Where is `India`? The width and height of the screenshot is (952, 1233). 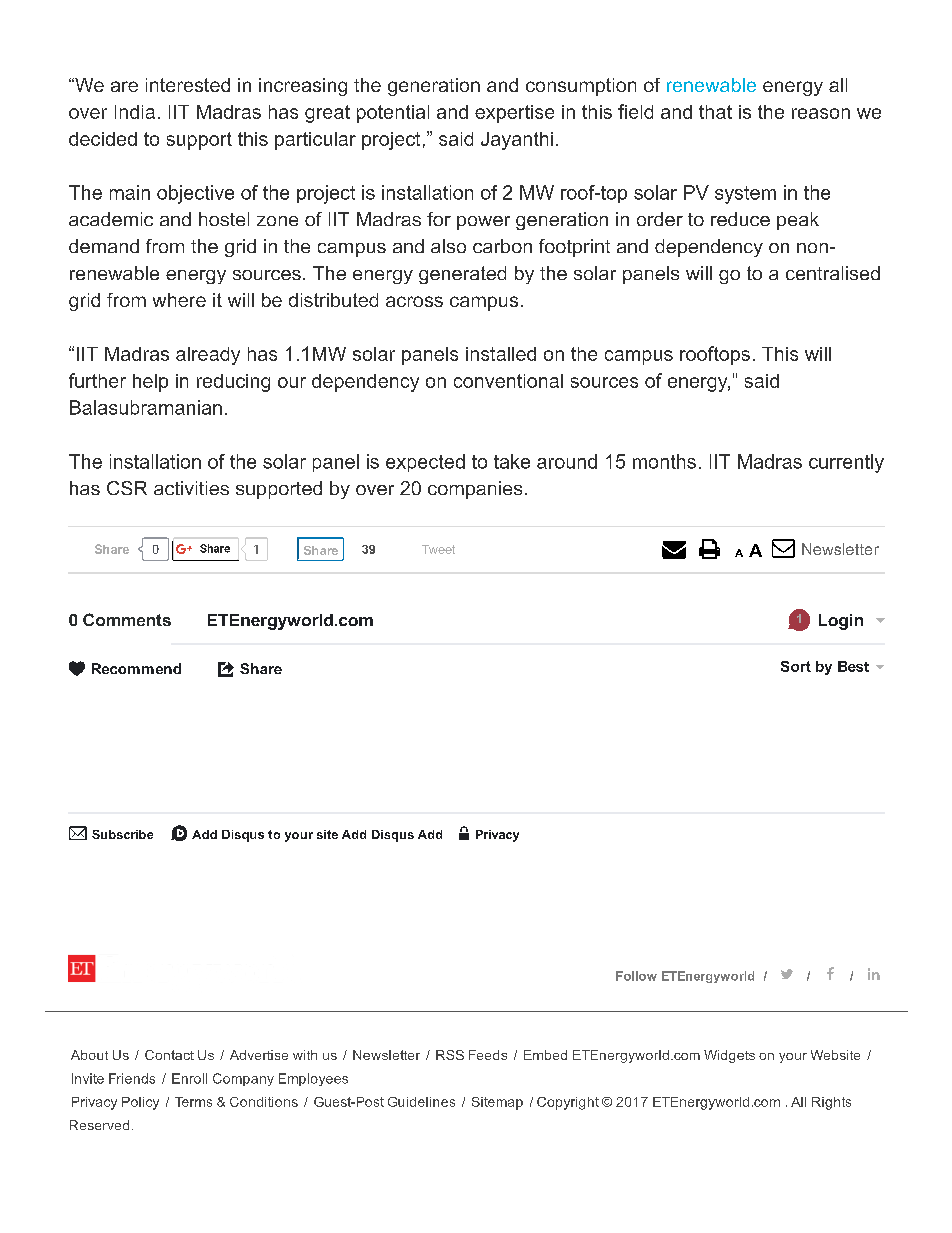
India is located at coordinates (135, 112).
